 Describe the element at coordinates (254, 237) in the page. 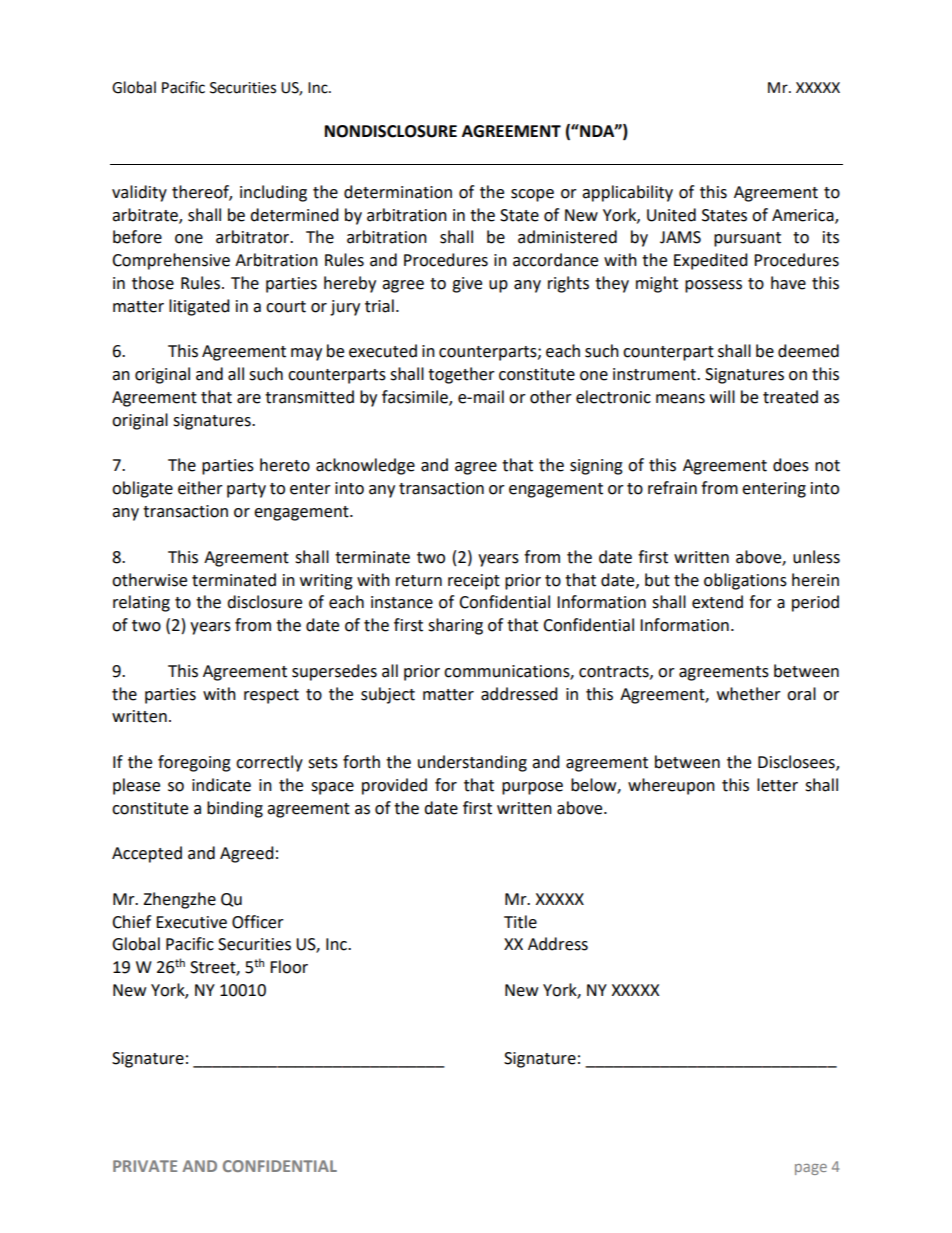

I see `arbitrator` at that location.
